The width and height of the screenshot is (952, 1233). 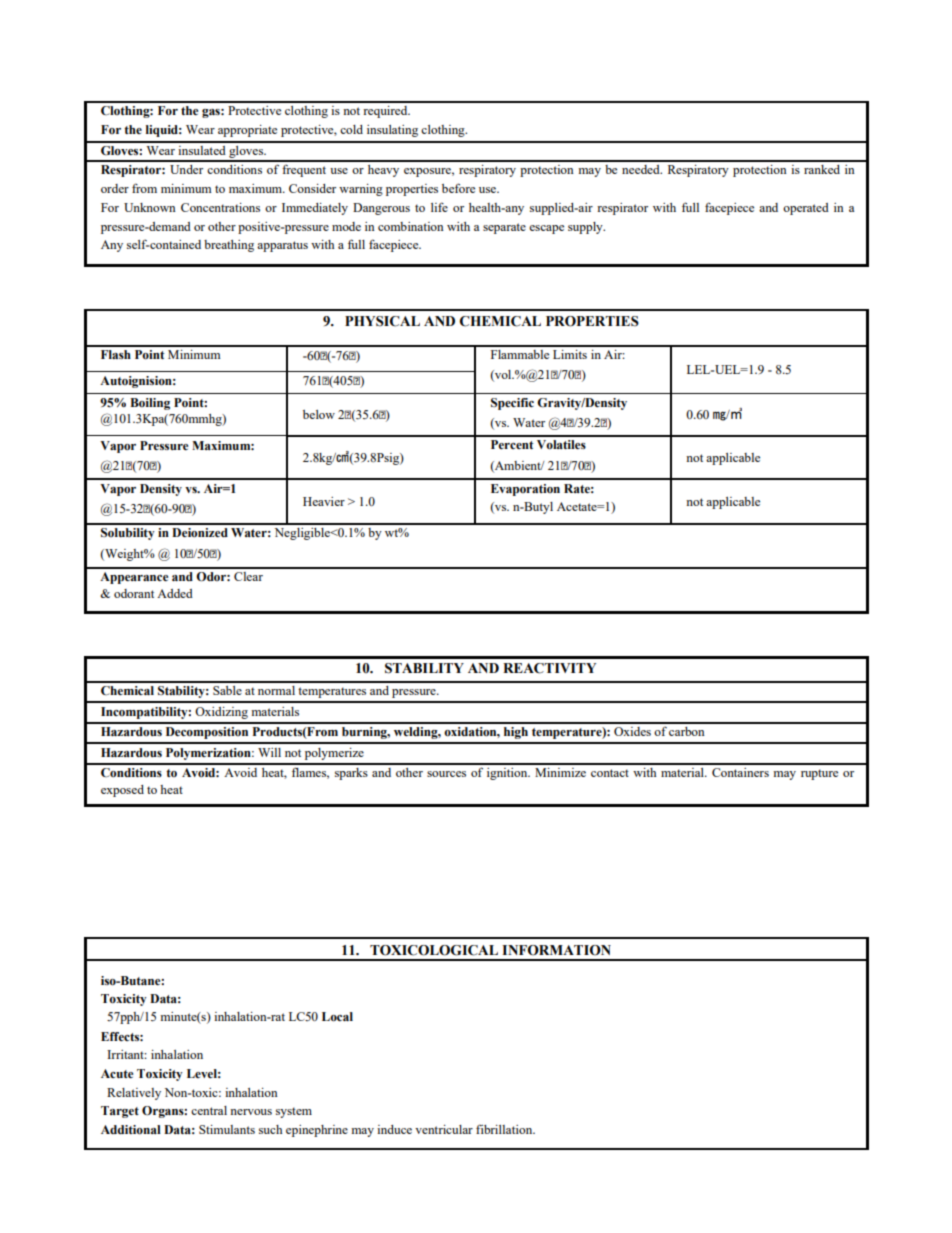 I want to click on before, so click(x=458, y=188).
